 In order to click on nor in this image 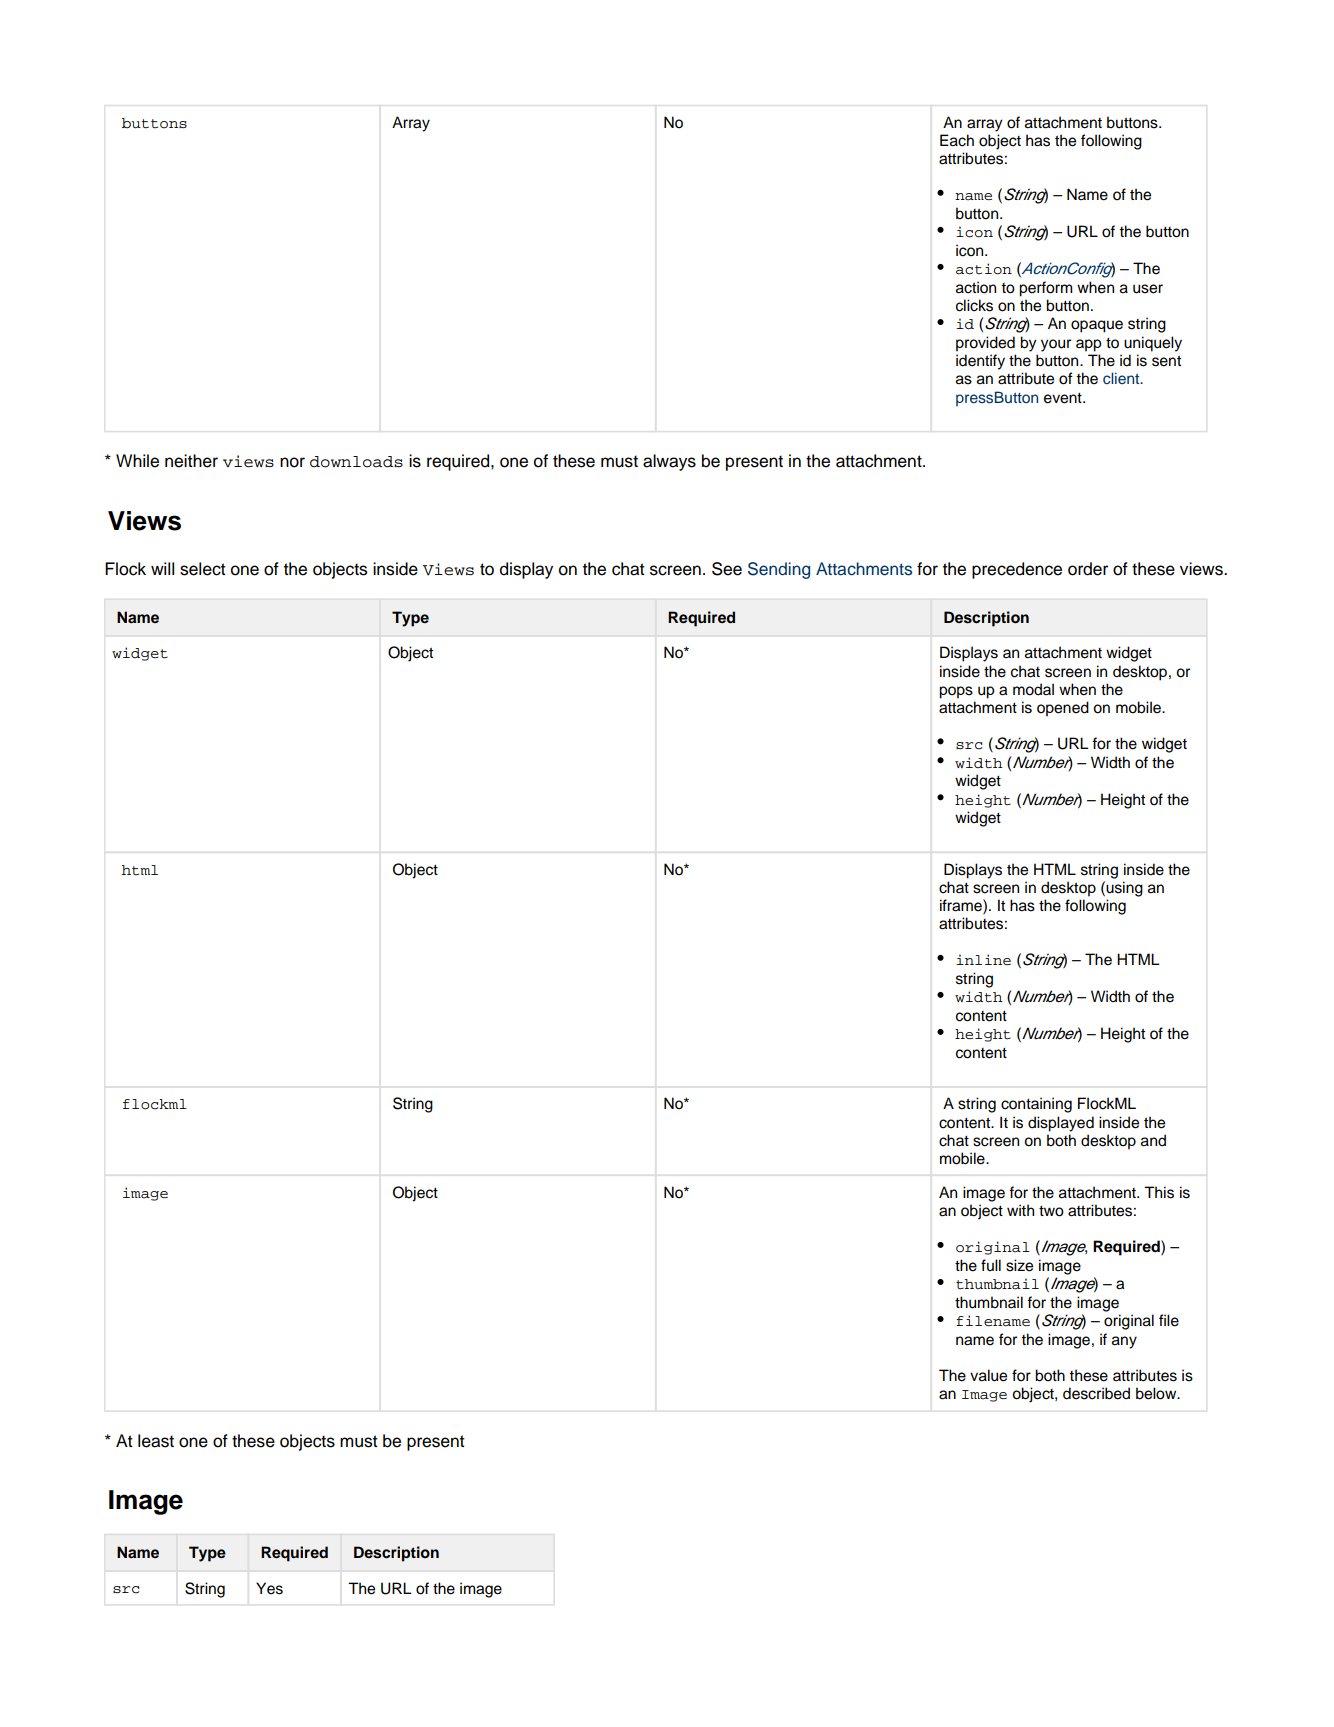, I will do `click(292, 462)`.
